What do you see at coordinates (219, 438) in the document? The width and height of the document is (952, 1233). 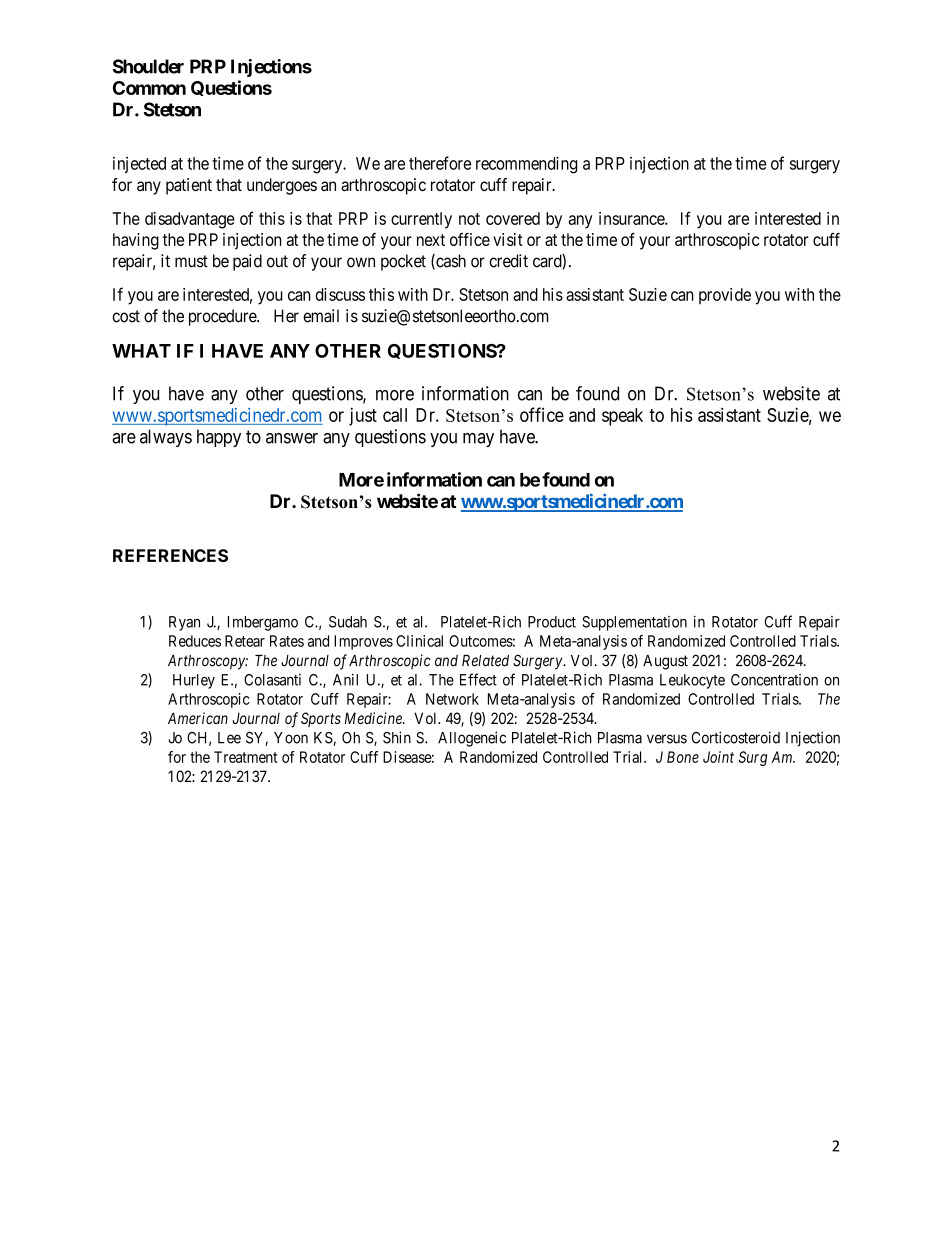 I see `happy` at bounding box center [219, 438].
